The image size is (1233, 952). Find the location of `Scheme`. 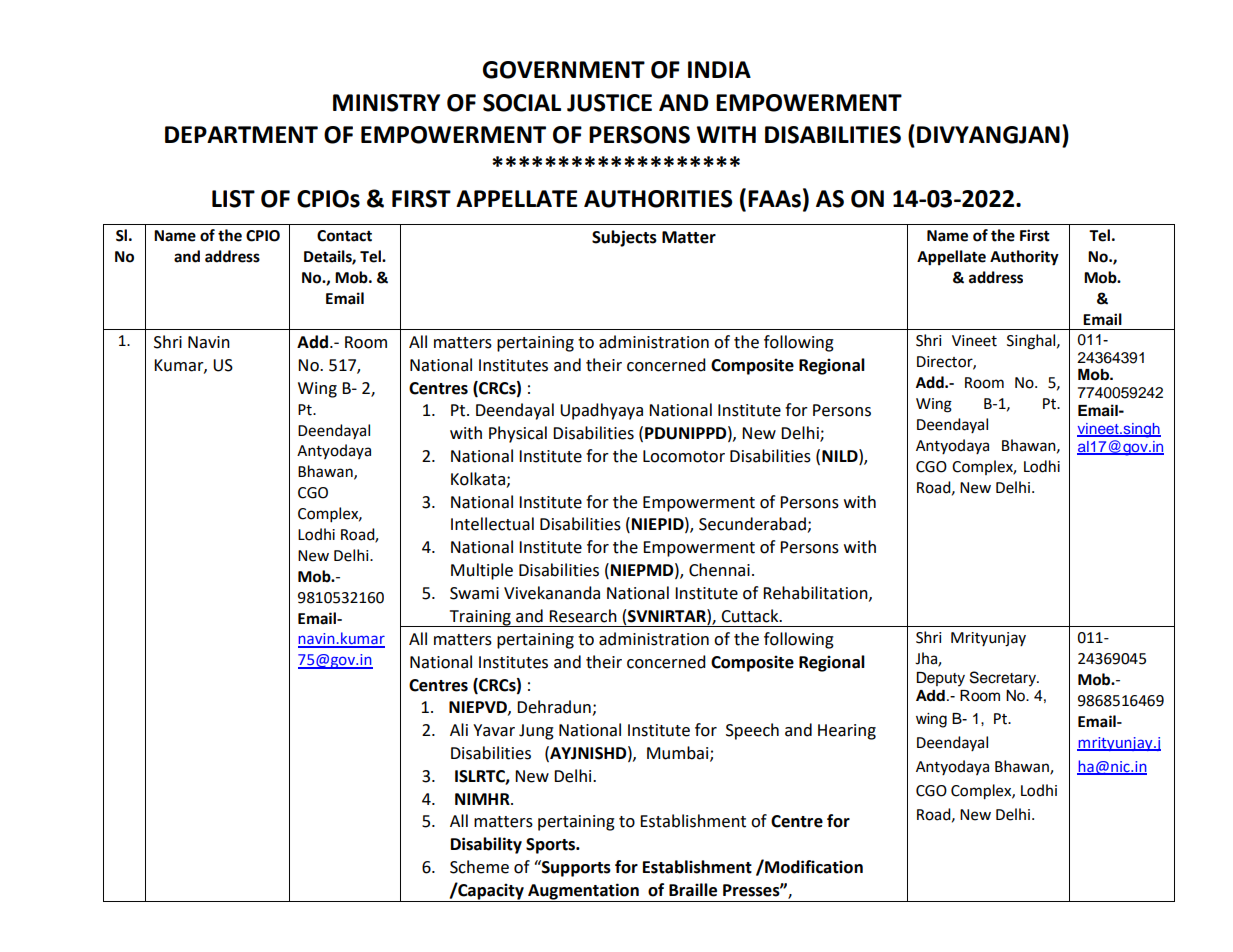

Scheme is located at coordinates (479, 867).
